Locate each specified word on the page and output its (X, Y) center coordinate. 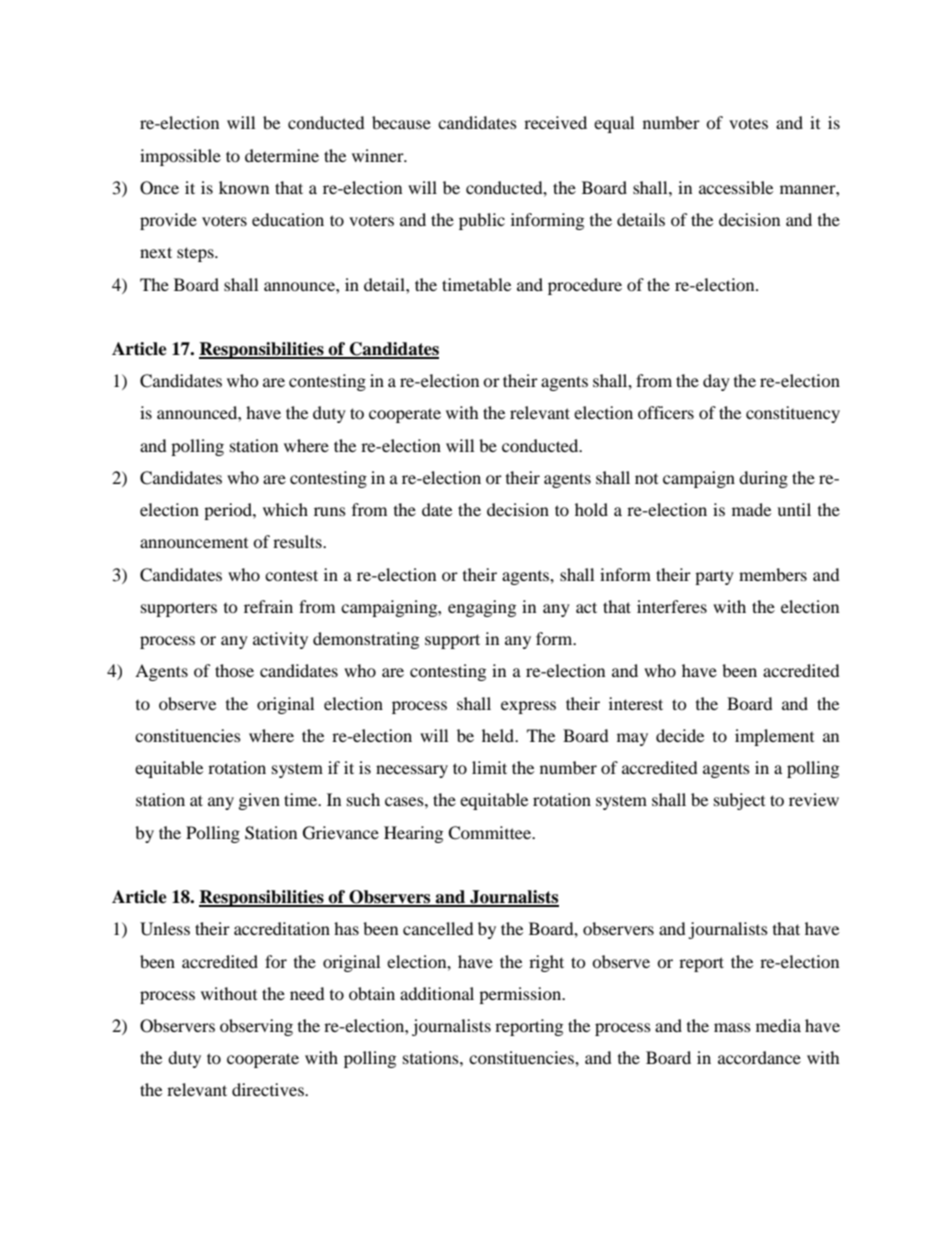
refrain (268, 606)
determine (282, 155)
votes (748, 123)
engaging (482, 608)
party (714, 578)
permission (521, 995)
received (555, 122)
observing (256, 1027)
